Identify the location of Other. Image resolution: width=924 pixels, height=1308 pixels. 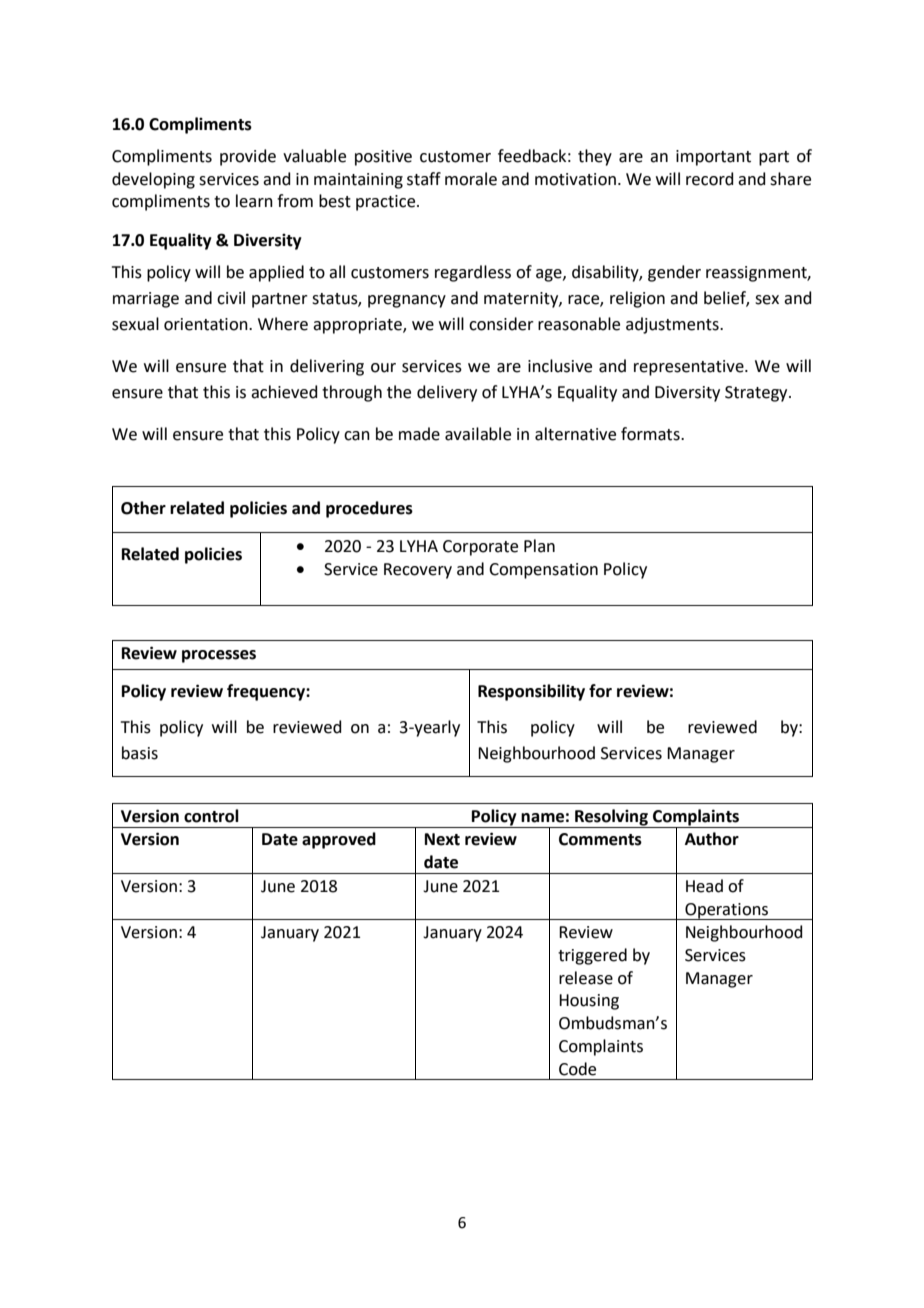
(143, 508).
